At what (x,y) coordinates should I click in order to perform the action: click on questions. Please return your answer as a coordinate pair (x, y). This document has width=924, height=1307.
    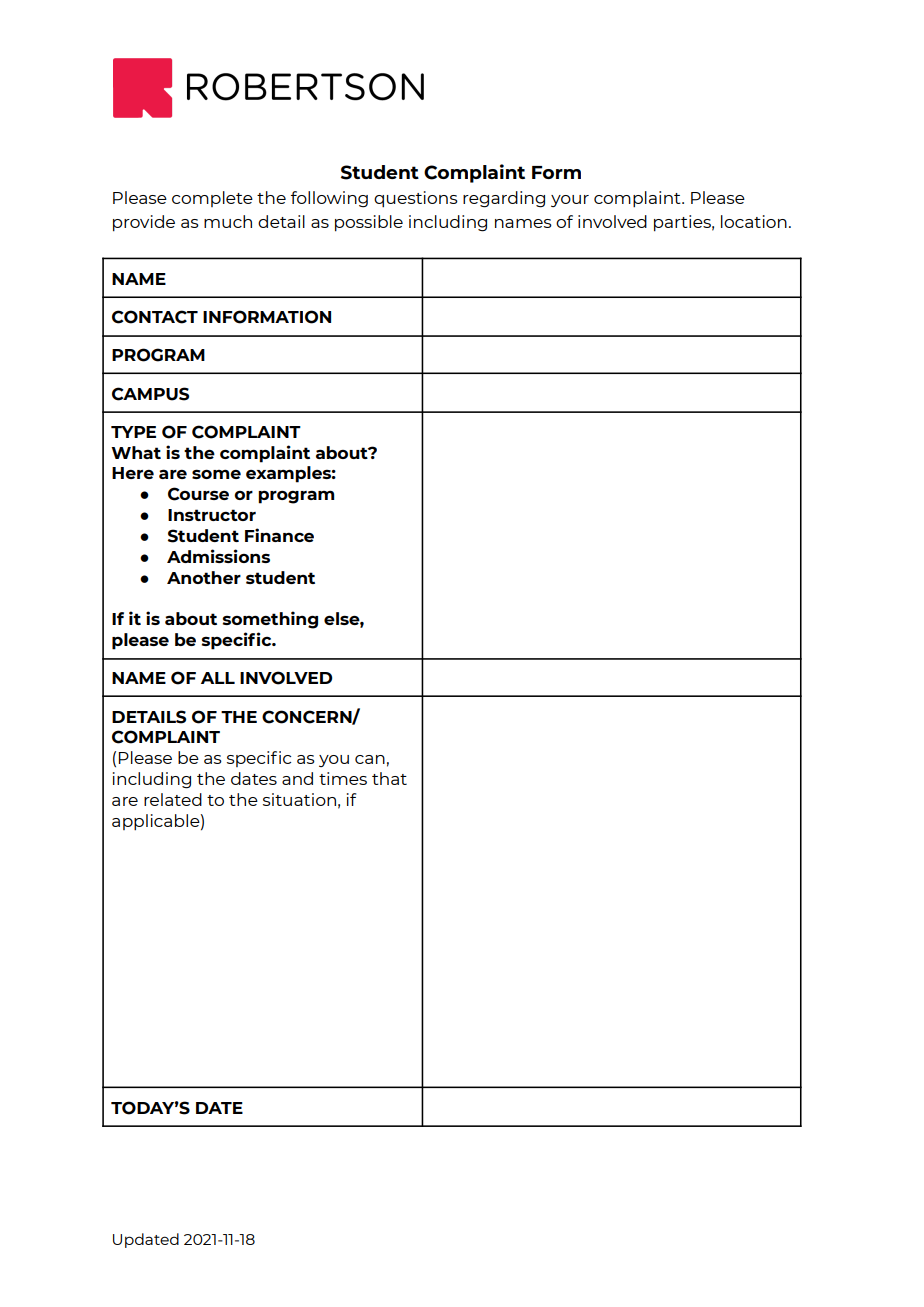
    Looking at the image, I should click on (416, 199).
